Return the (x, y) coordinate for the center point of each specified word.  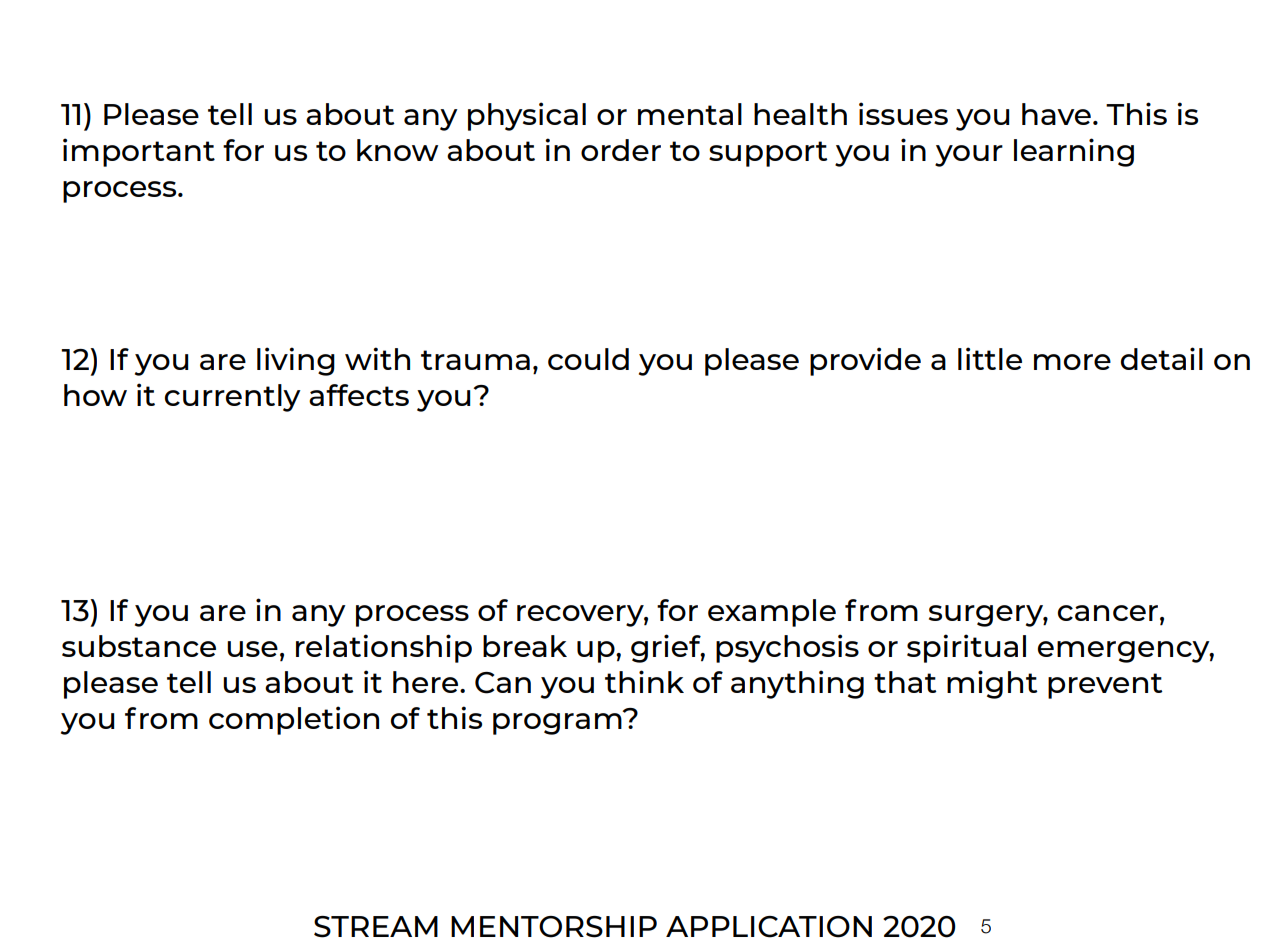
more (1072, 362)
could (588, 359)
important (139, 152)
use (252, 649)
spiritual (966, 648)
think (644, 681)
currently (233, 398)
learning (1074, 152)
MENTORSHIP (554, 927)
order (621, 150)
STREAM (376, 927)
